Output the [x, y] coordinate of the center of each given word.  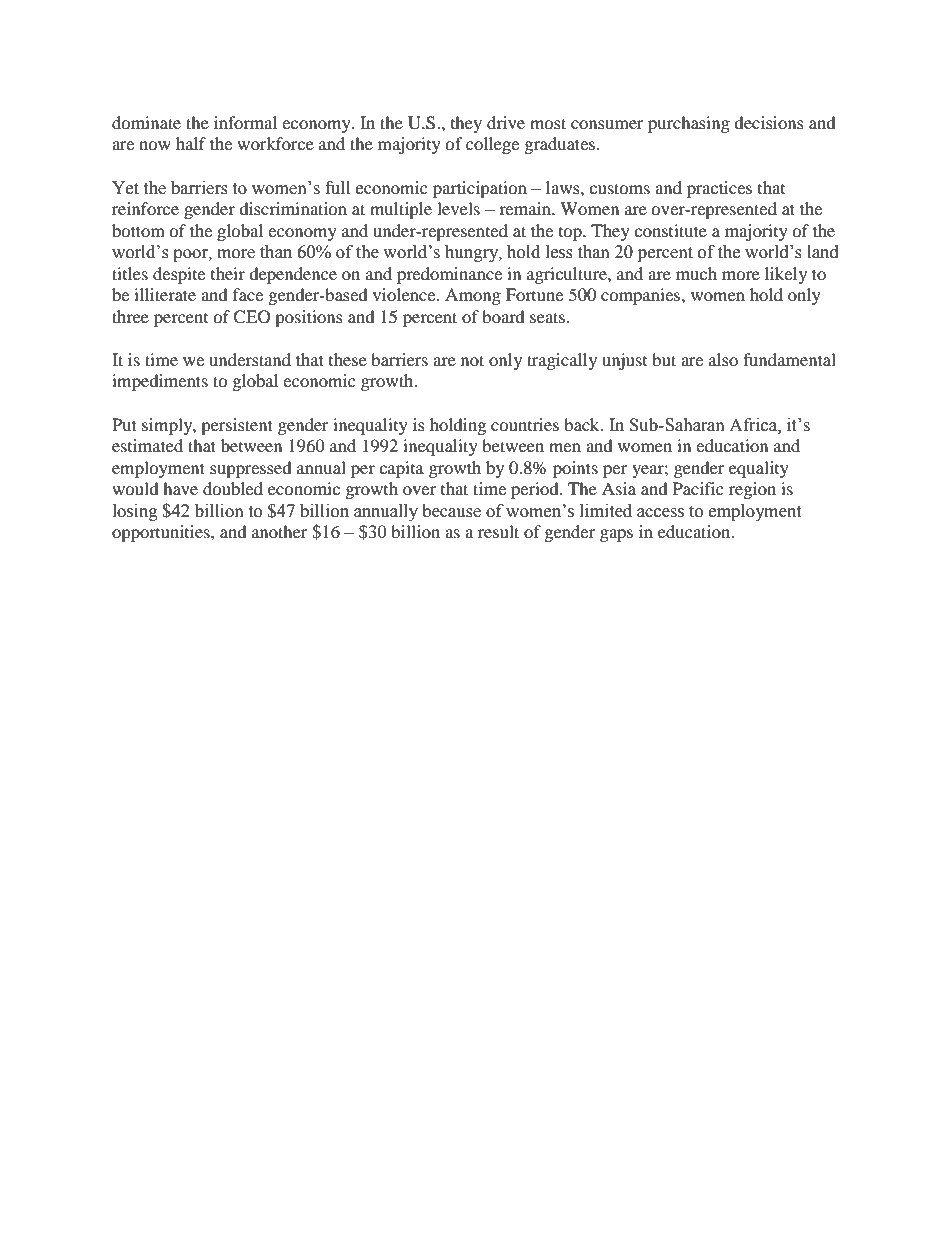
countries [525, 424]
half [191, 143]
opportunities [162, 533]
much [696, 273]
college [492, 145]
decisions [769, 122]
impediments [160, 382]
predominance [449, 275]
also [723, 359]
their [228, 273]
